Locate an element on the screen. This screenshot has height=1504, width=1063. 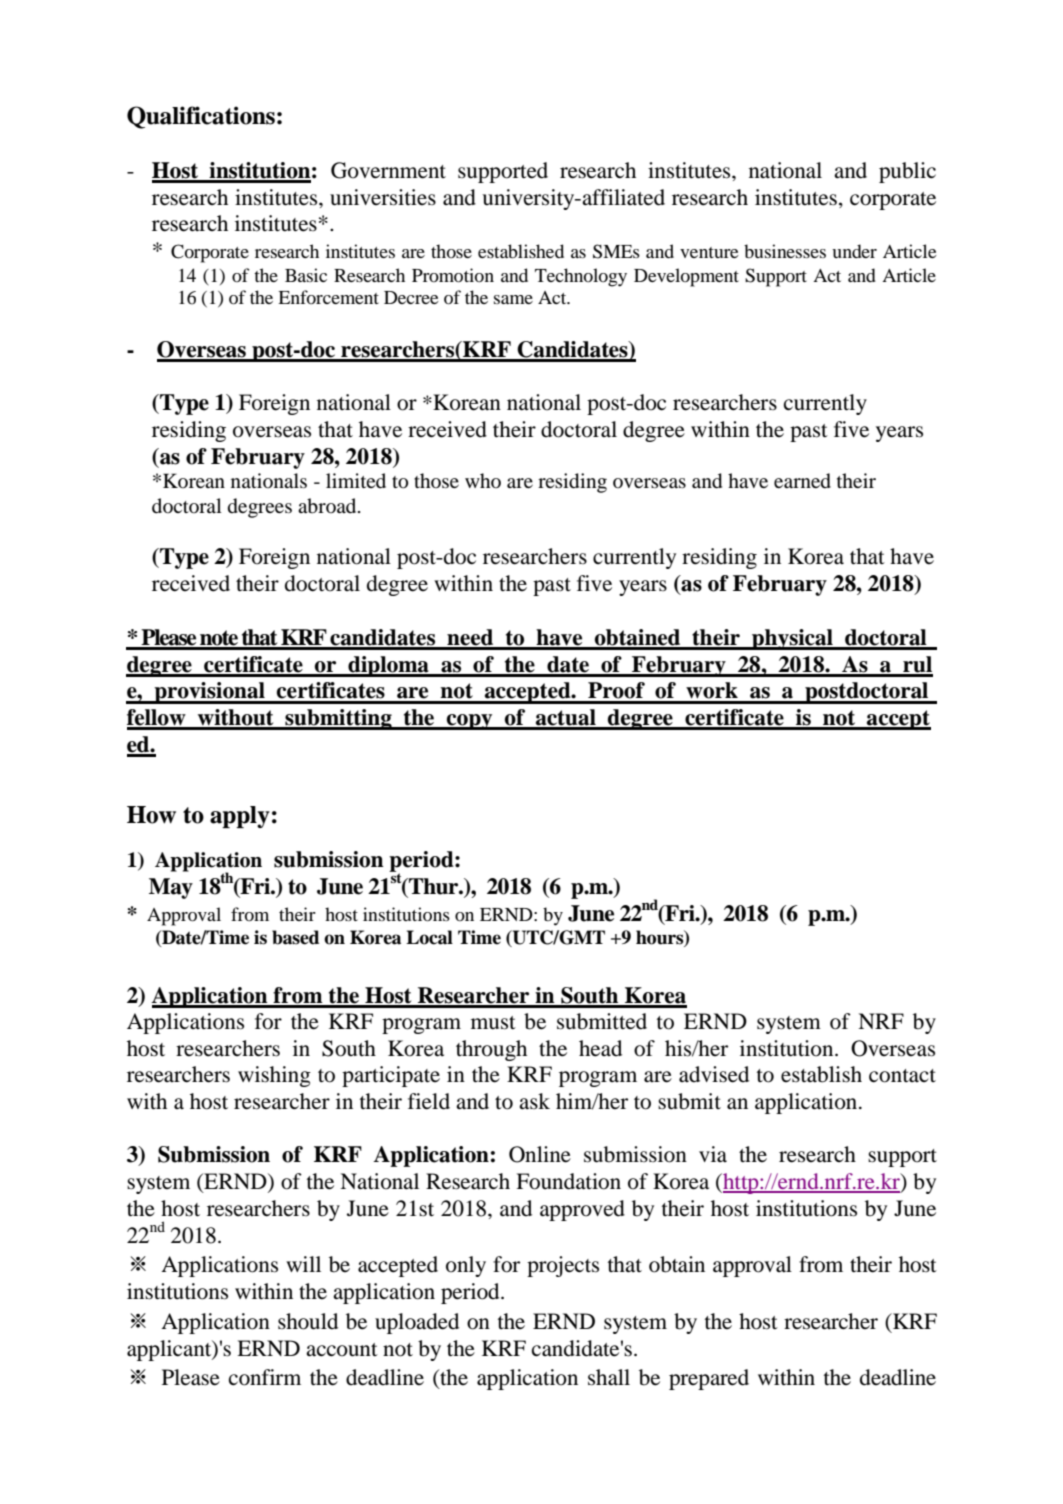
Qualifications is located at coordinates (201, 117).
